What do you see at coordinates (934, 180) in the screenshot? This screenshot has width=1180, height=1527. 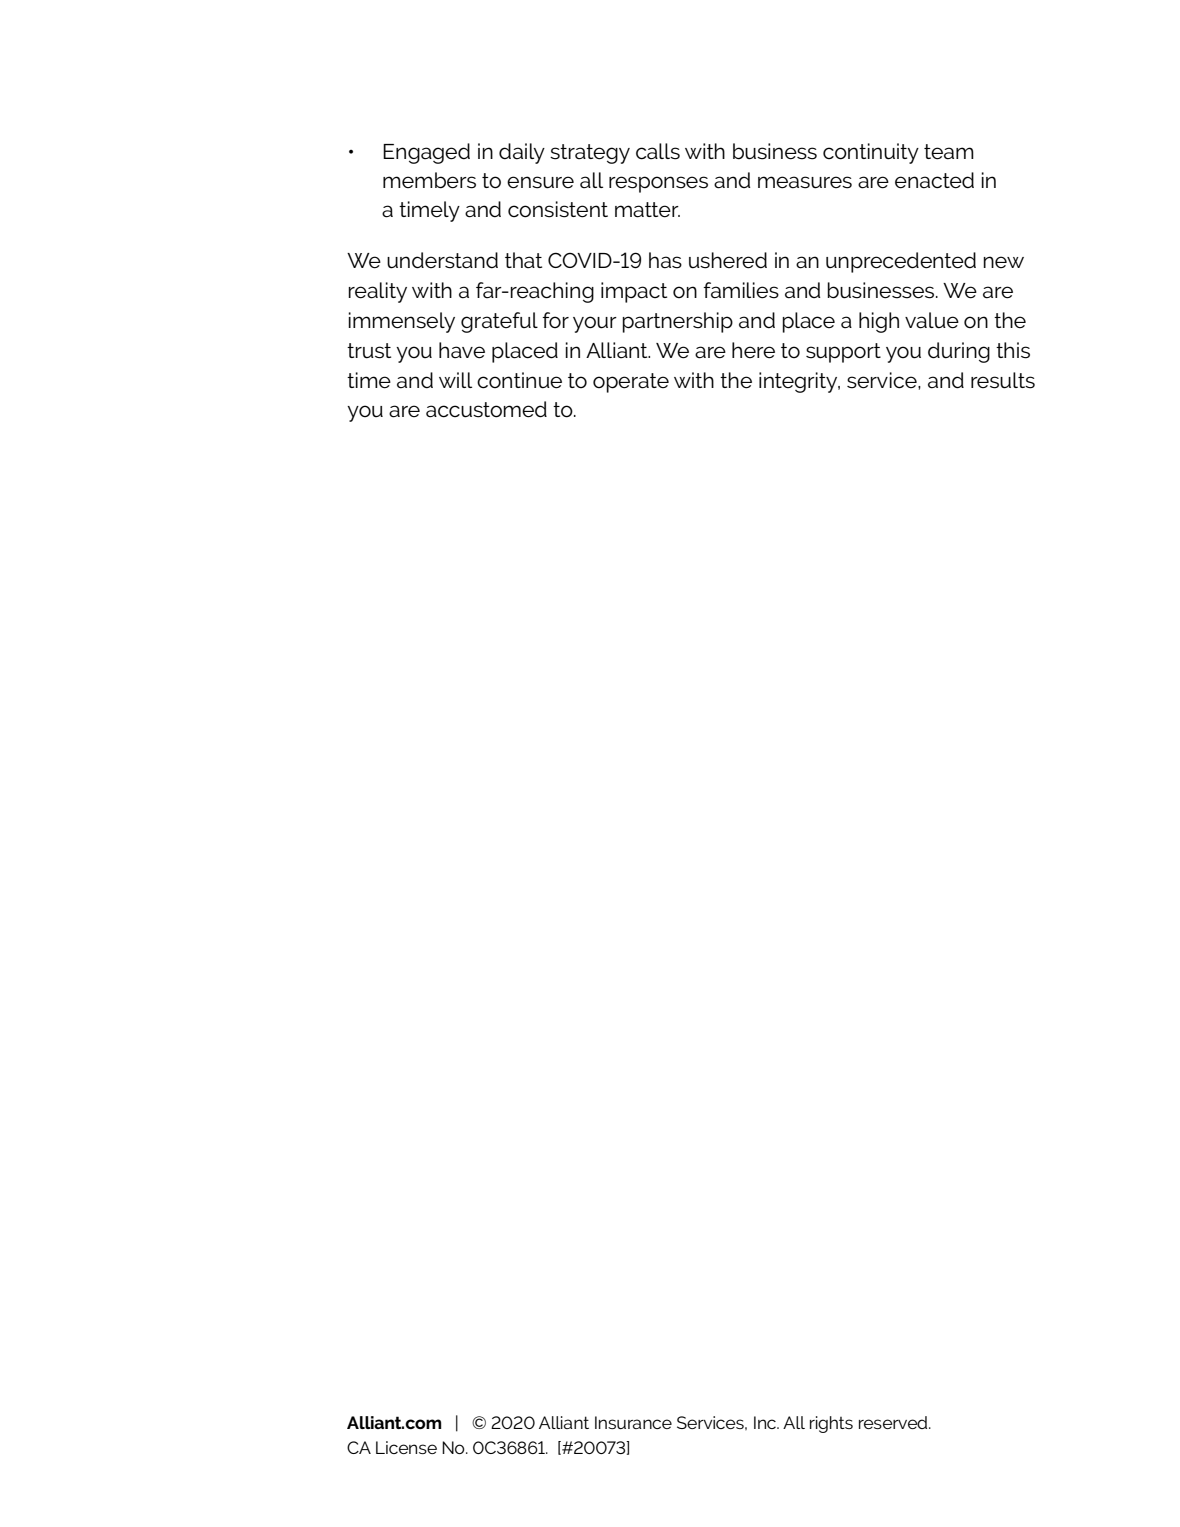 I see `enacted` at bounding box center [934, 180].
